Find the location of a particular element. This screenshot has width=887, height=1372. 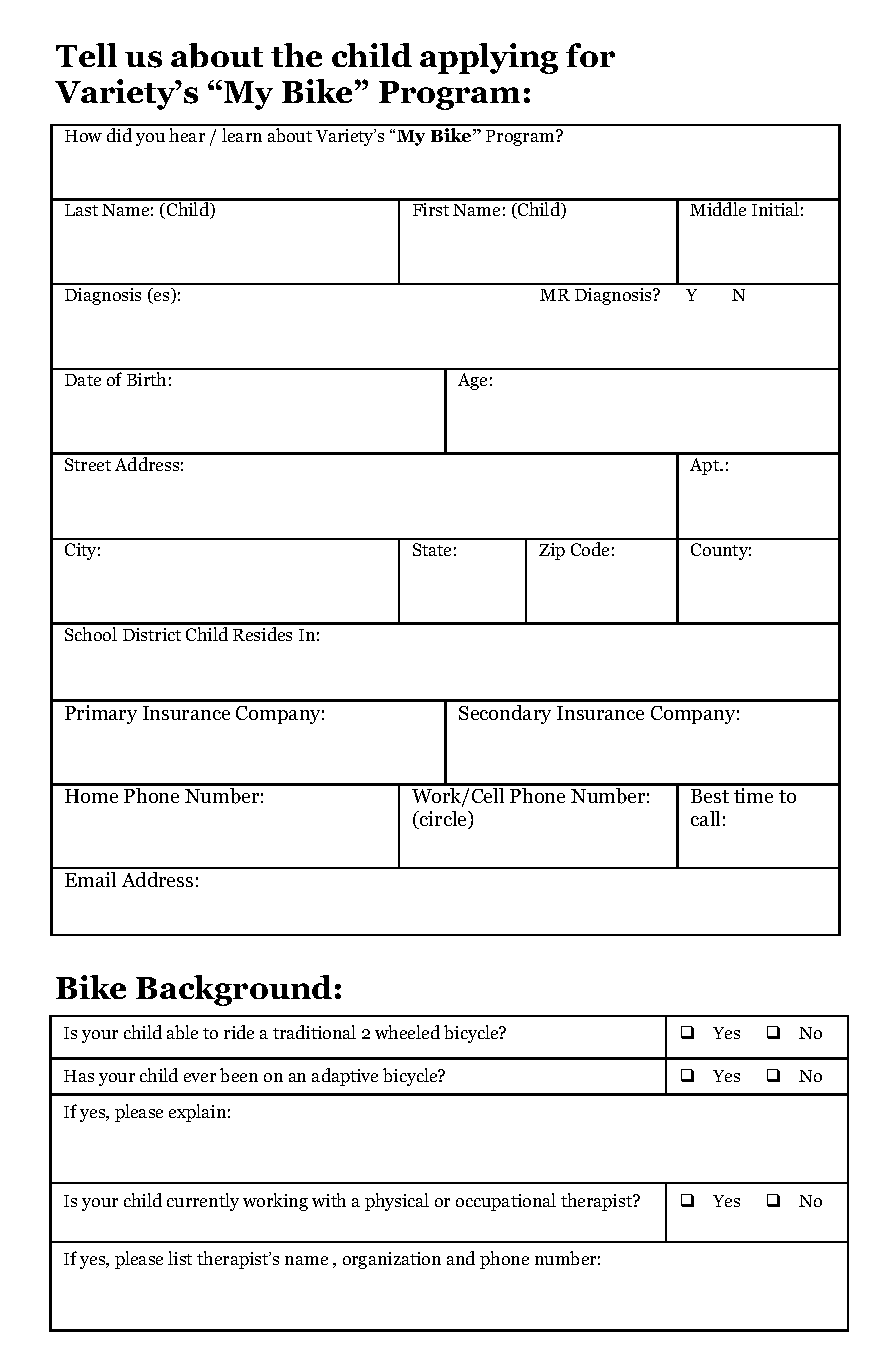

Best is located at coordinates (710, 796).
